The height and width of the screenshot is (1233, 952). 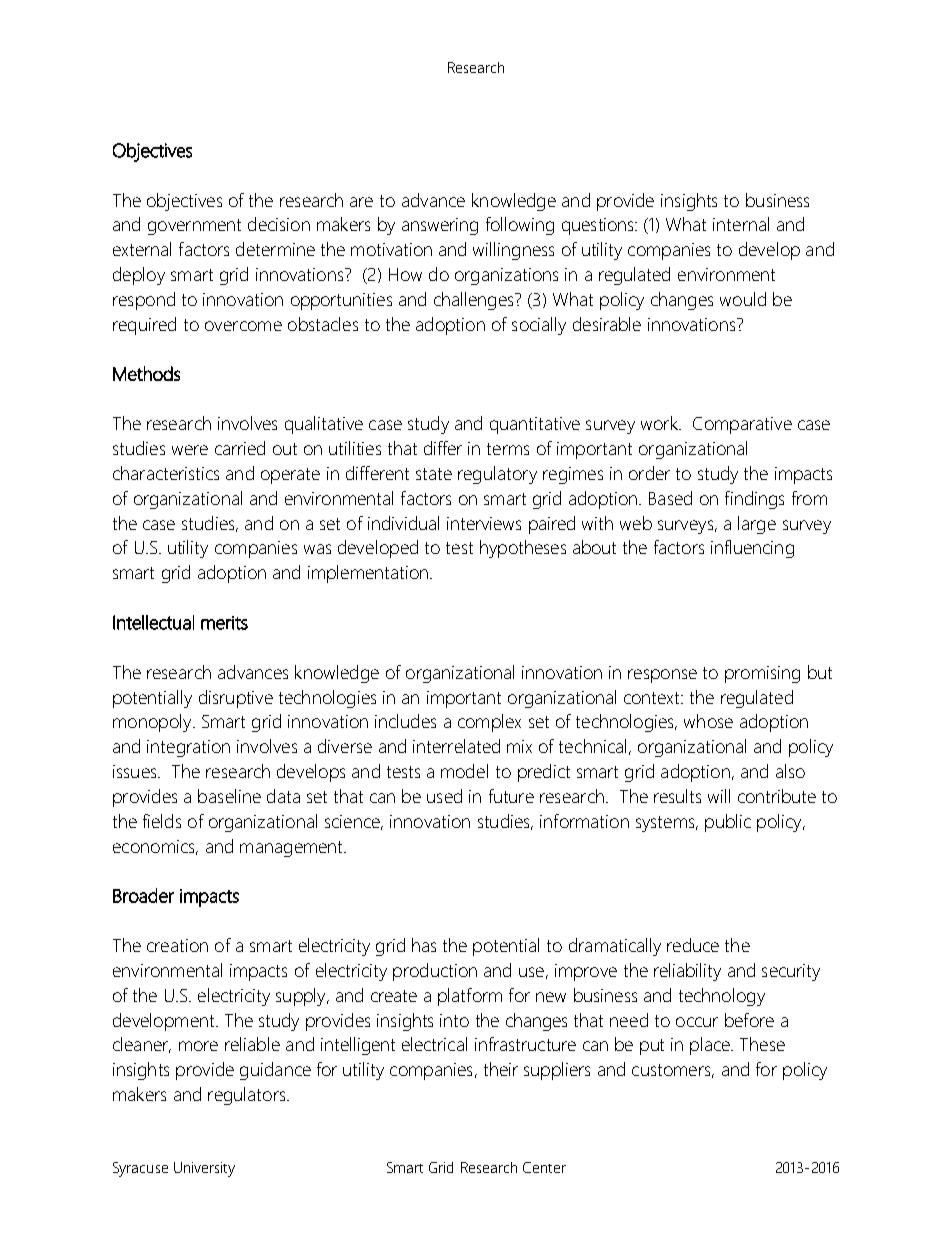 What do you see at coordinates (484, 523) in the screenshot?
I see `interviews` at bounding box center [484, 523].
